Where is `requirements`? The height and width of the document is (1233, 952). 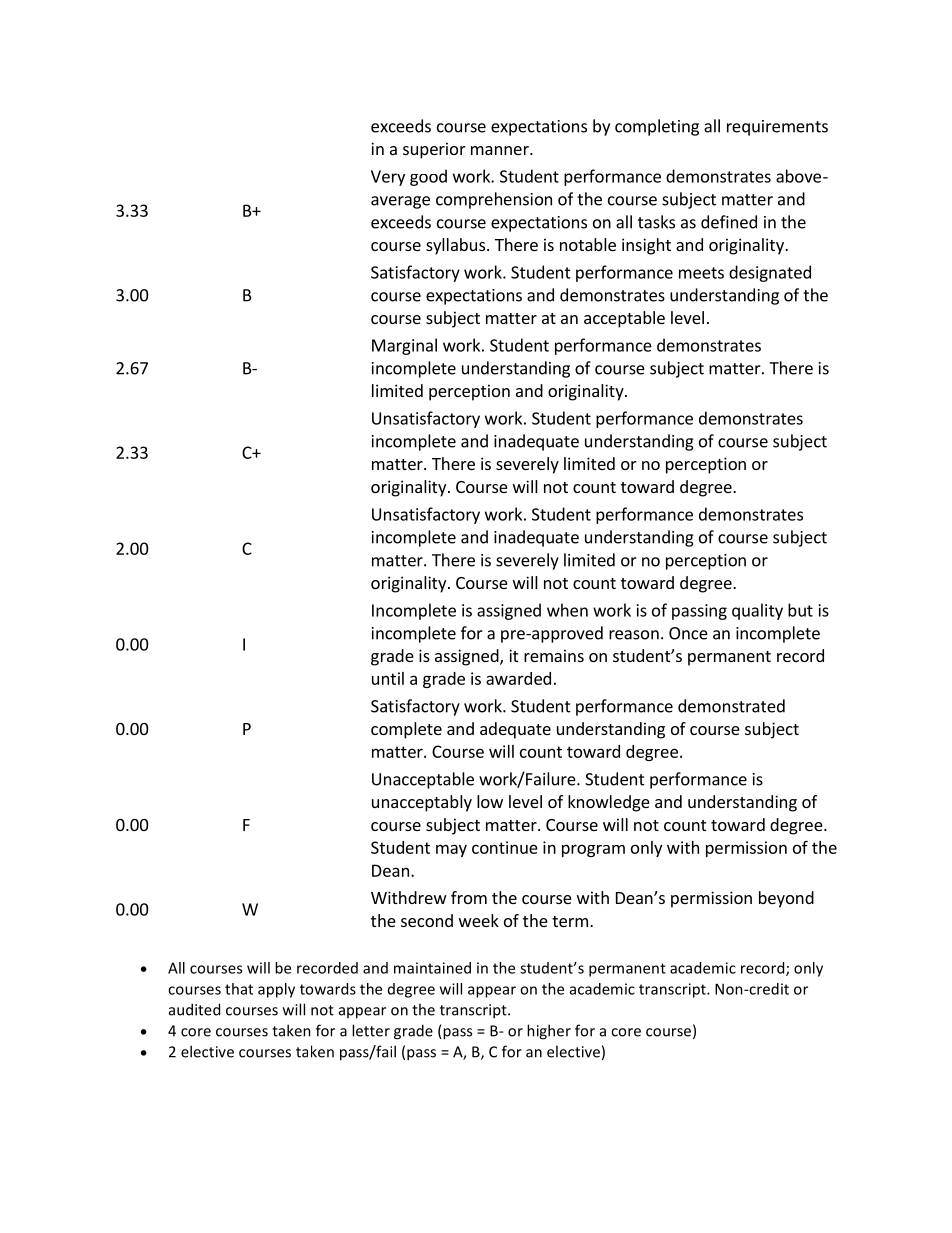 requirements is located at coordinates (777, 128).
